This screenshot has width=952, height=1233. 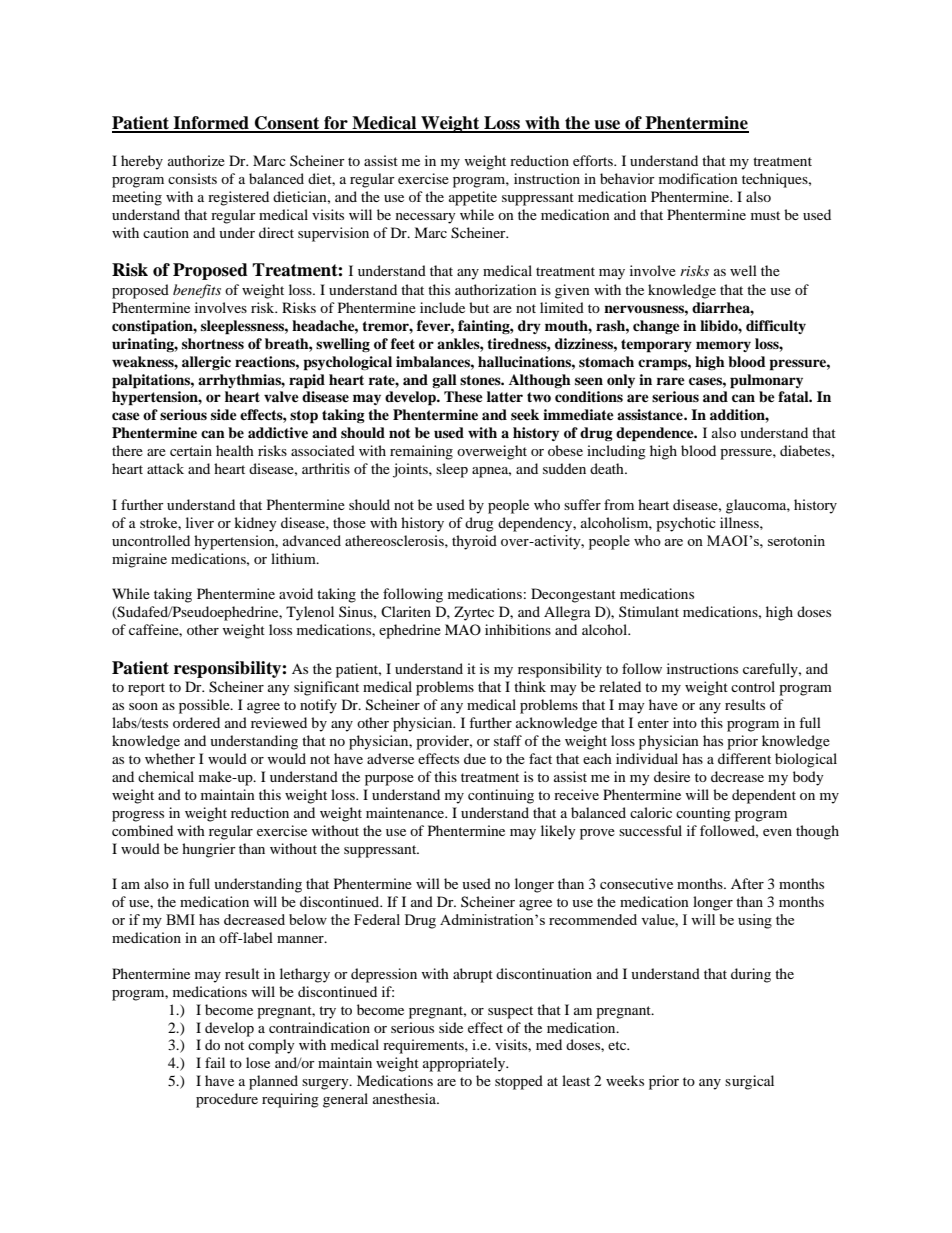 What do you see at coordinates (296, 593) in the screenshot?
I see `avoid` at bounding box center [296, 593].
